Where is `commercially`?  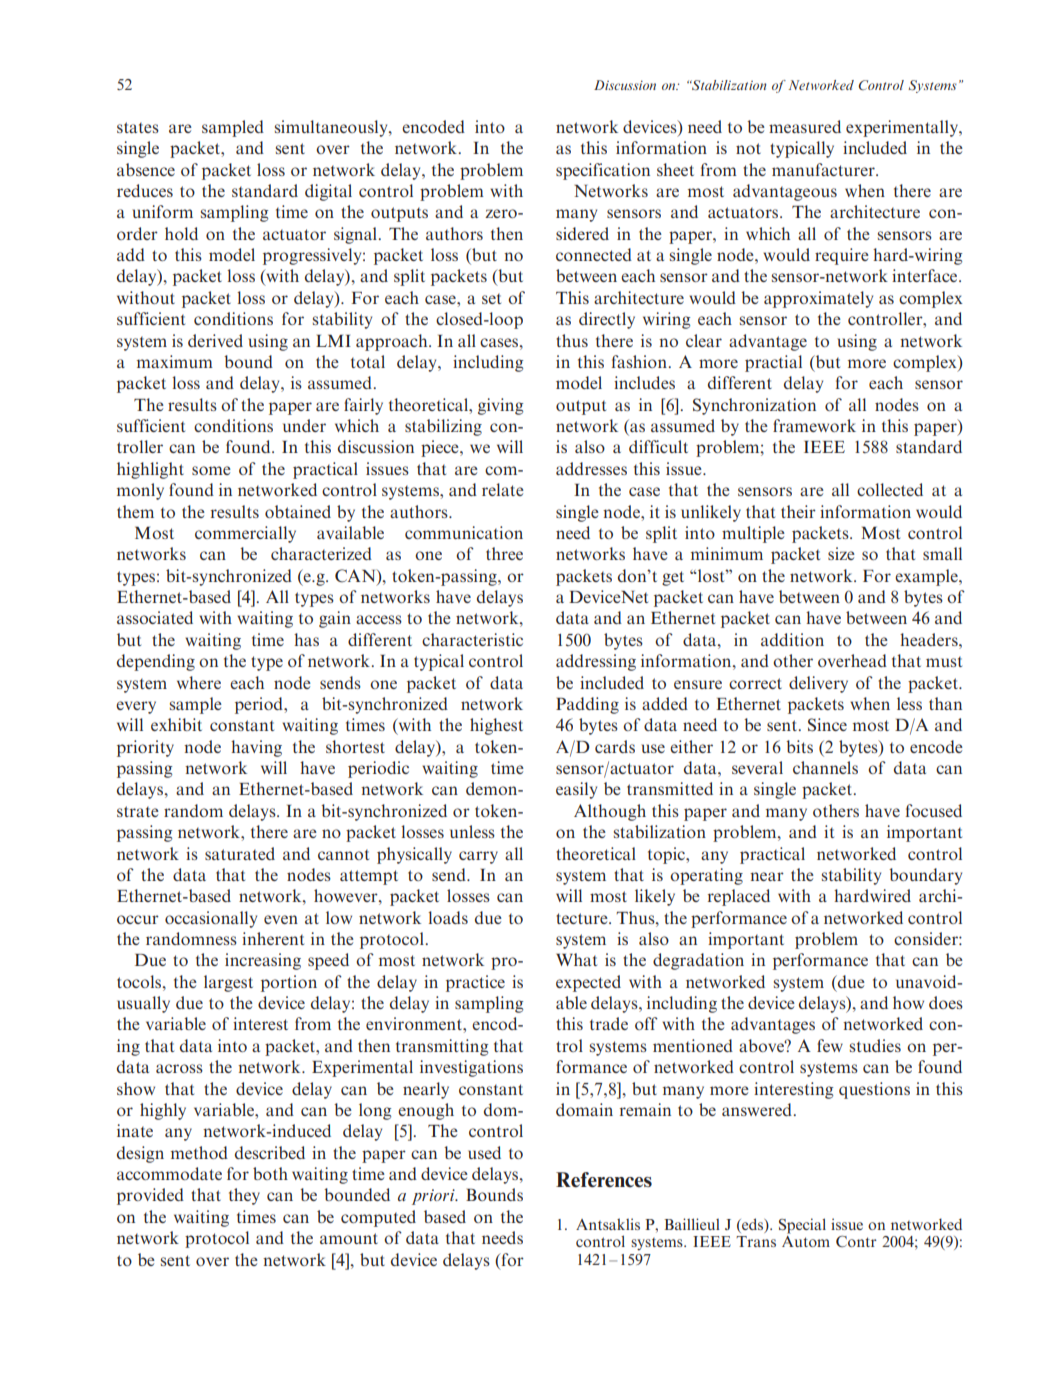
commercially is located at coordinates (245, 534).
